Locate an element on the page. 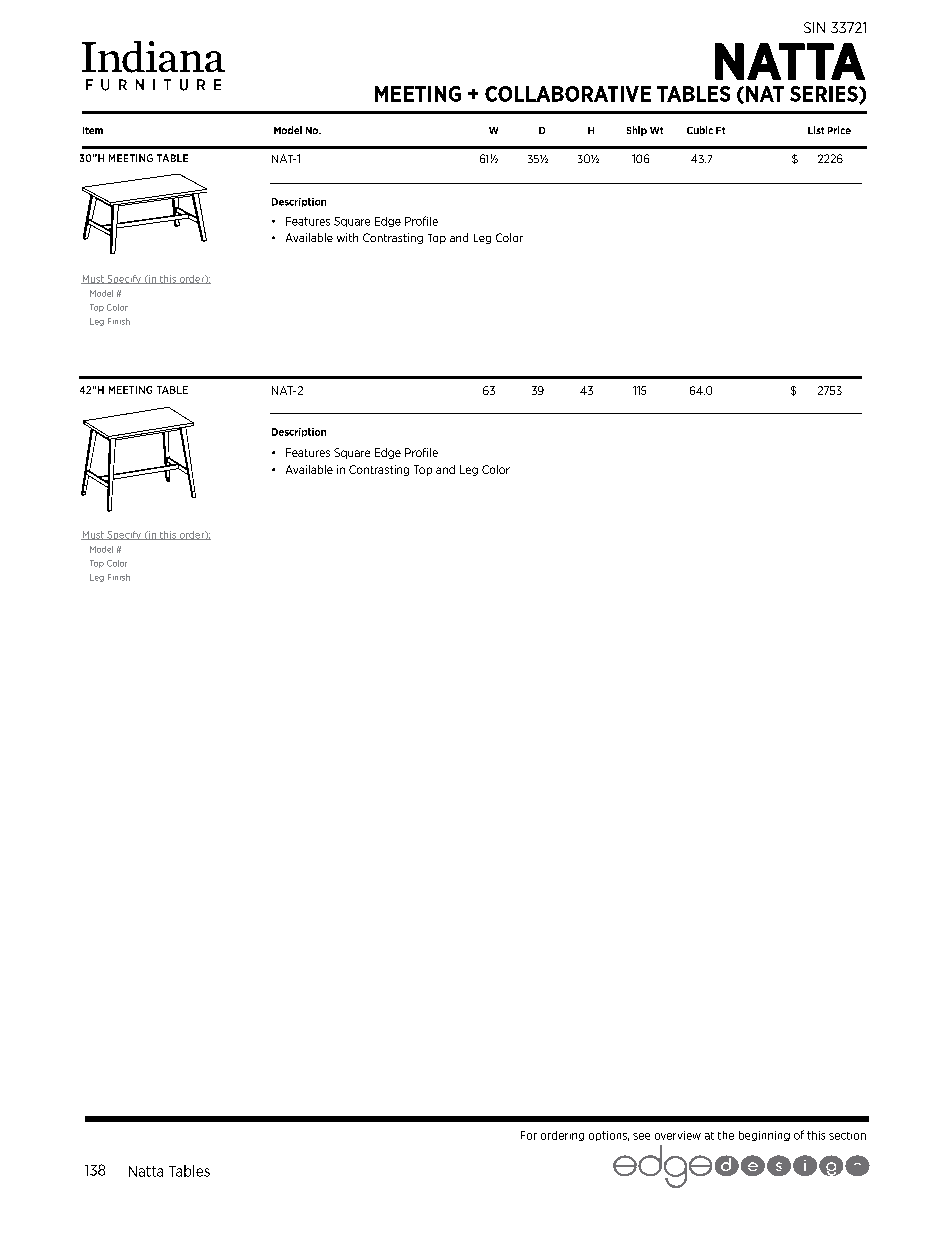 This image has width=952, height=1233. For is located at coordinates (529, 1135).
